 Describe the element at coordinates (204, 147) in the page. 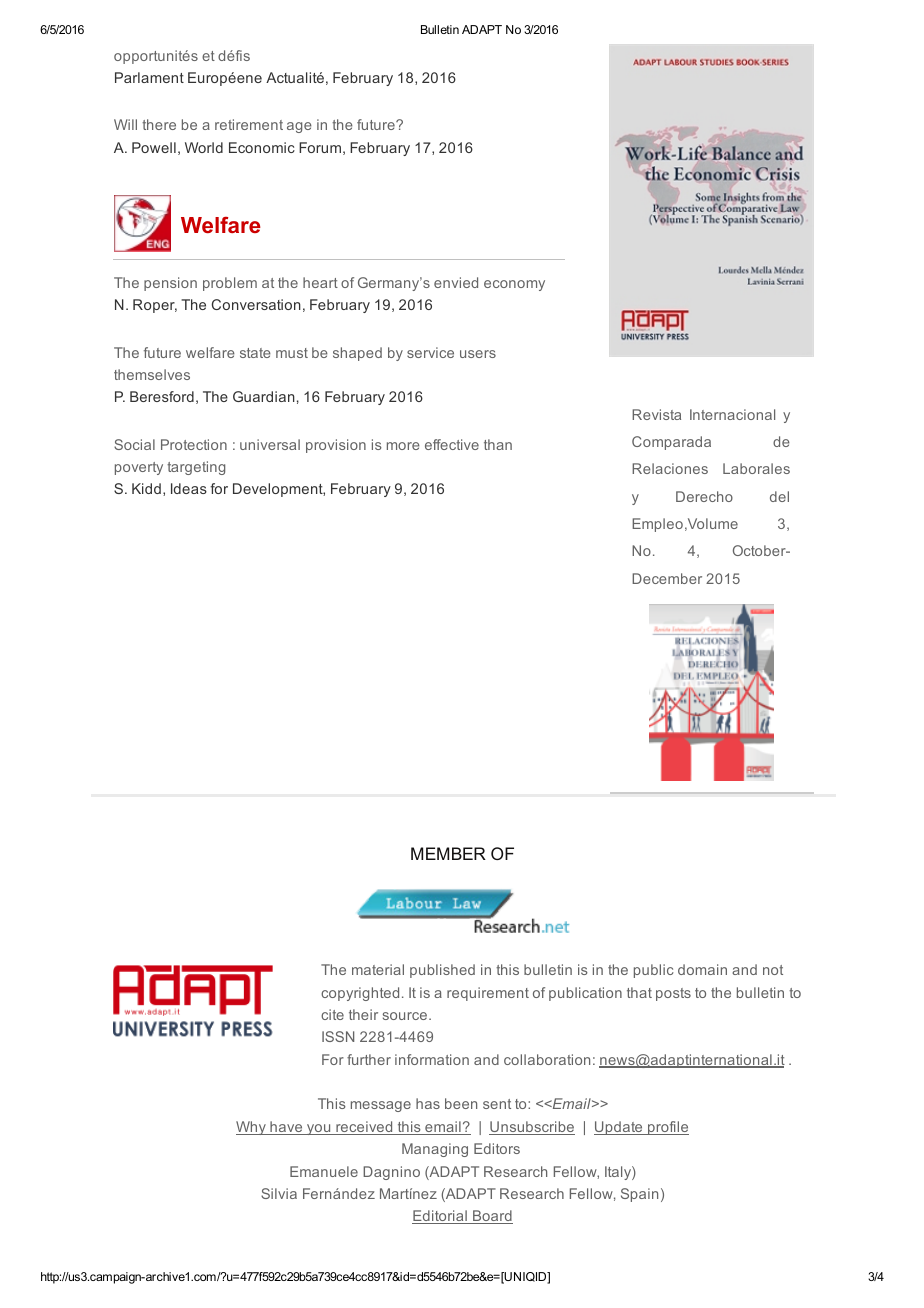

I see `World` at that location.
